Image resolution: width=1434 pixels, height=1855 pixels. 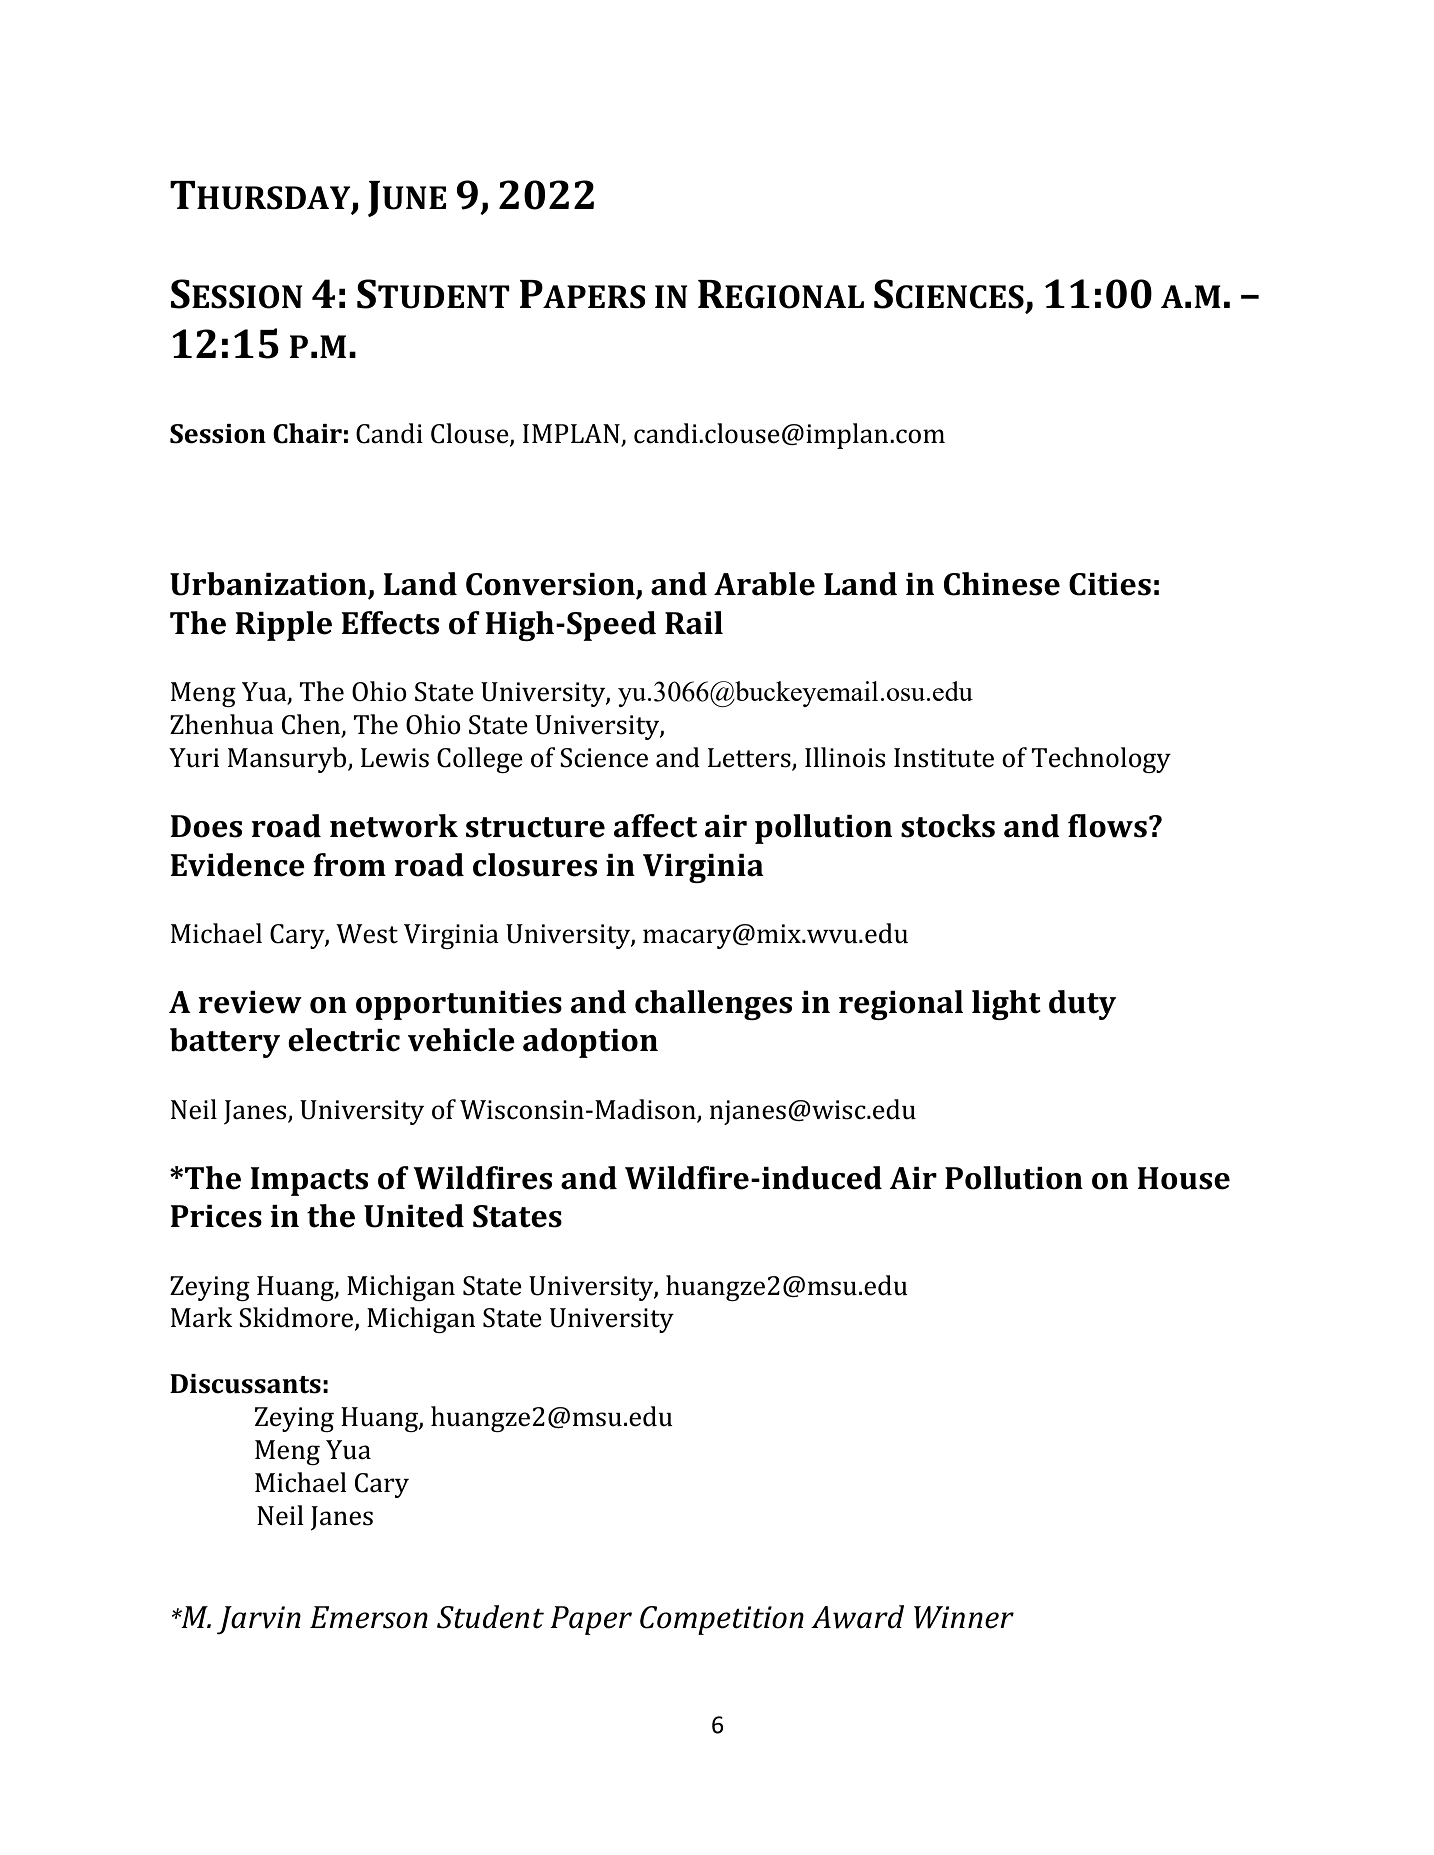 I want to click on Competition, so click(x=722, y=1620).
